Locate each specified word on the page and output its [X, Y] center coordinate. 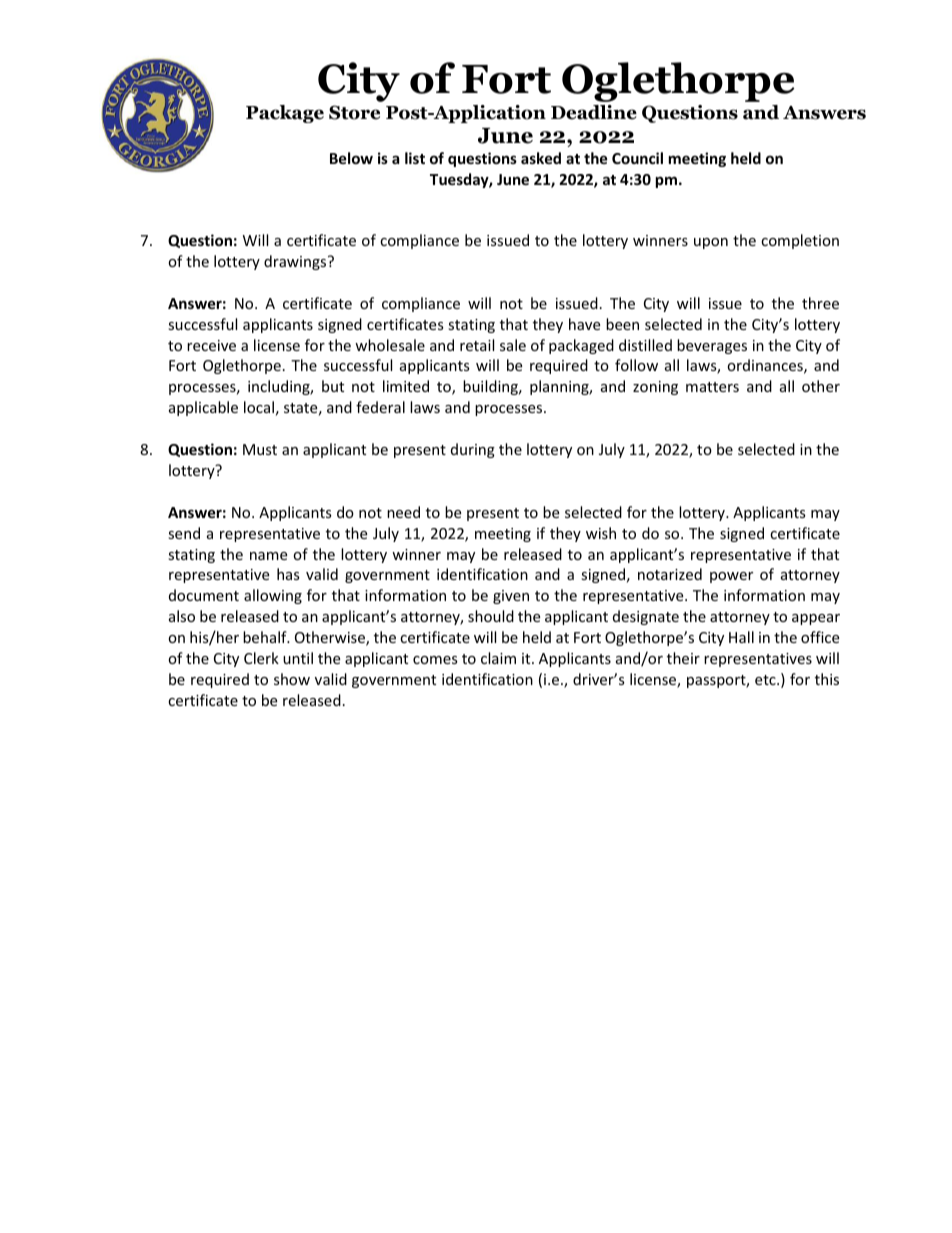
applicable [203, 408]
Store [354, 112]
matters [712, 387]
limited [406, 386]
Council [637, 158]
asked [541, 158]
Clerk [261, 658]
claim [498, 658]
